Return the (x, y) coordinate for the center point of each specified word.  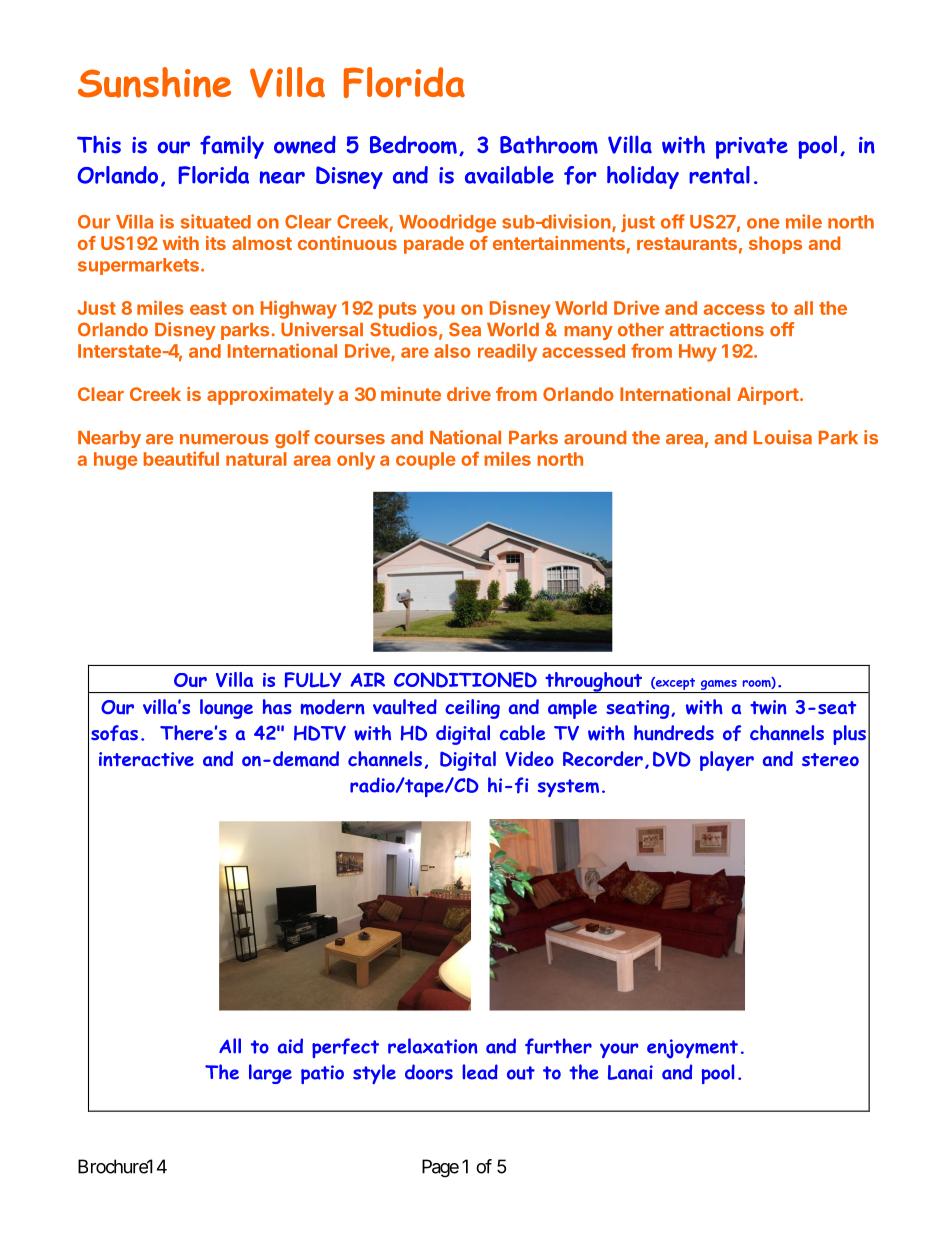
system (568, 788)
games (719, 685)
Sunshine (154, 82)
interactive (146, 759)
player (727, 761)
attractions (717, 329)
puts (398, 310)
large (270, 1074)
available (509, 175)
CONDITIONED (465, 680)
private (752, 148)
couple (426, 461)
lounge (226, 709)
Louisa (783, 437)
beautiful (181, 458)
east (208, 308)
